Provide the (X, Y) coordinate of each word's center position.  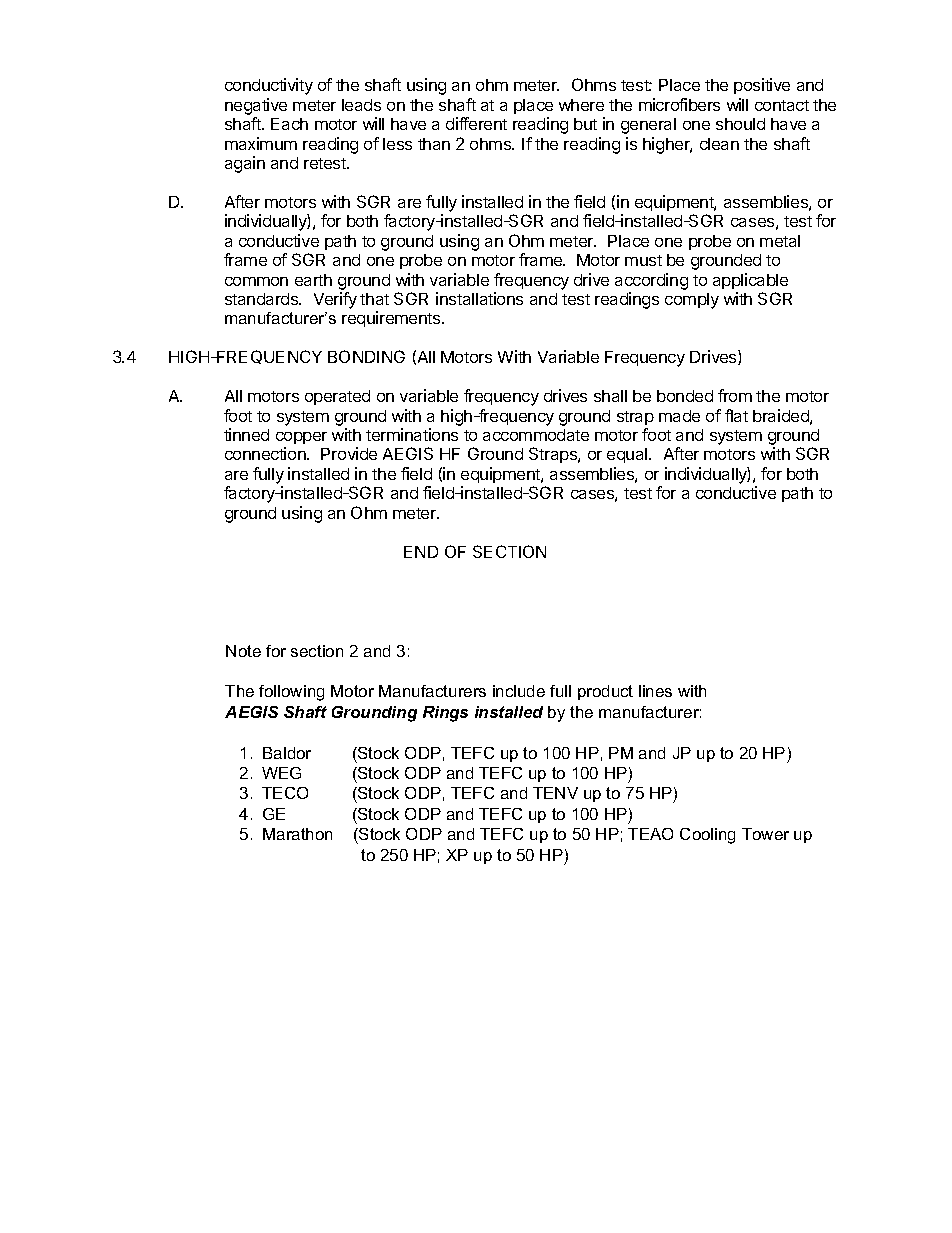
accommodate (536, 435)
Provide (349, 453)
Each (289, 124)
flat (736, 415)
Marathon (297, 834)
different (476, 123)
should (740, 124)
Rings (445, 714)
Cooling (707, 836)
